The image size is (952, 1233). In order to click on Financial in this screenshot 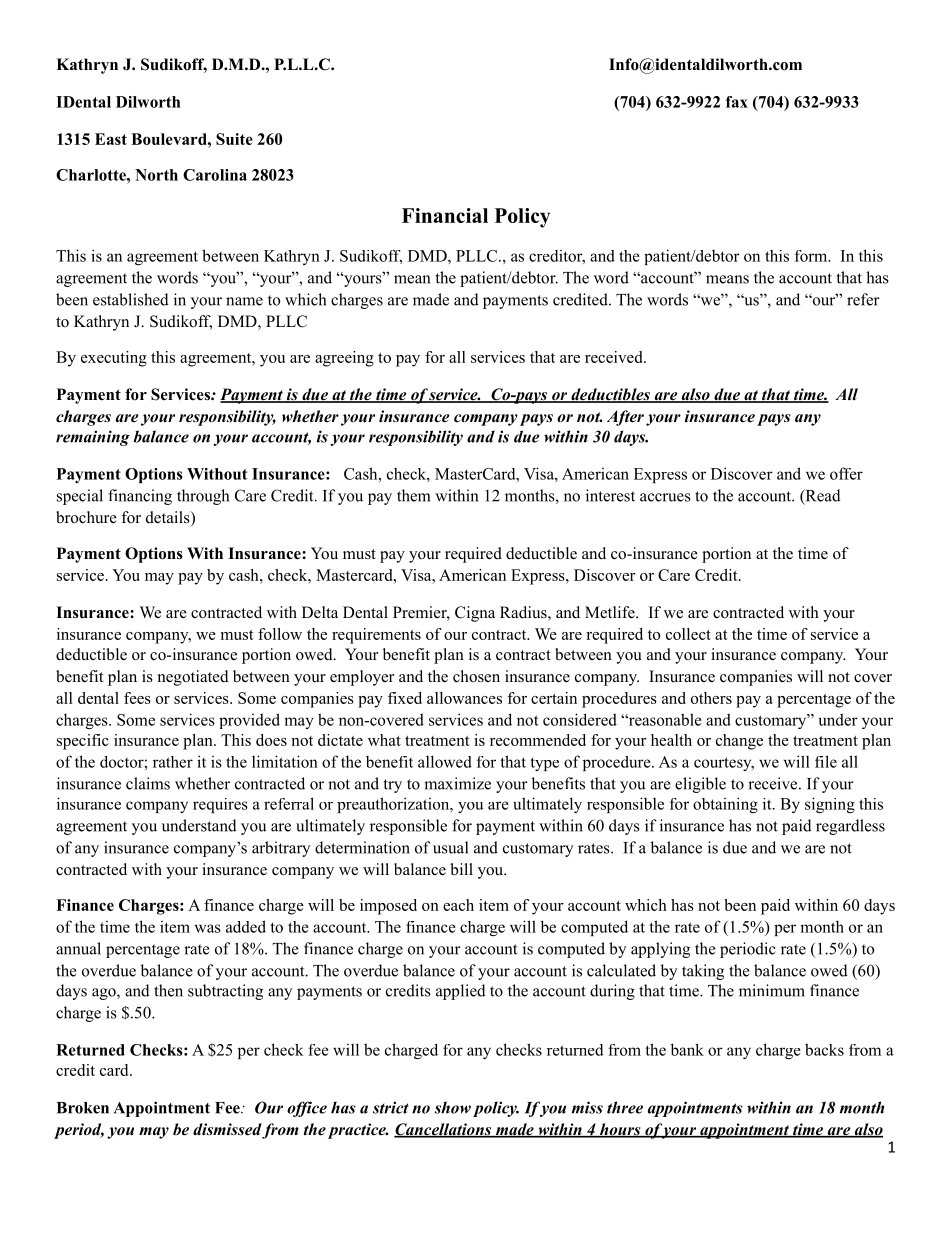, I will do `click(445, 215)`.
